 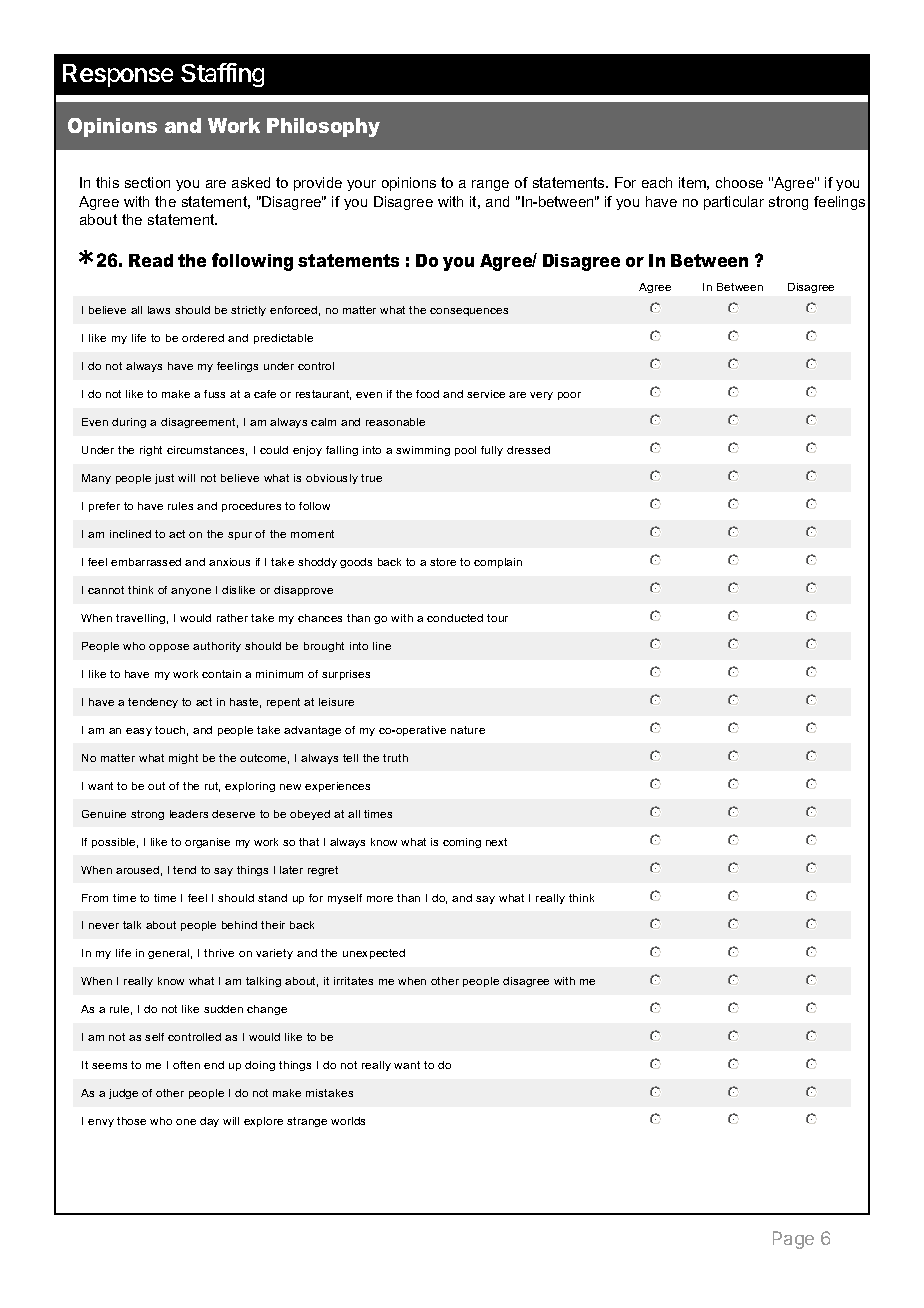 What do you see at coordinates (734, 203) in the document?
I see `particular` at bounding box center [734, 203].
